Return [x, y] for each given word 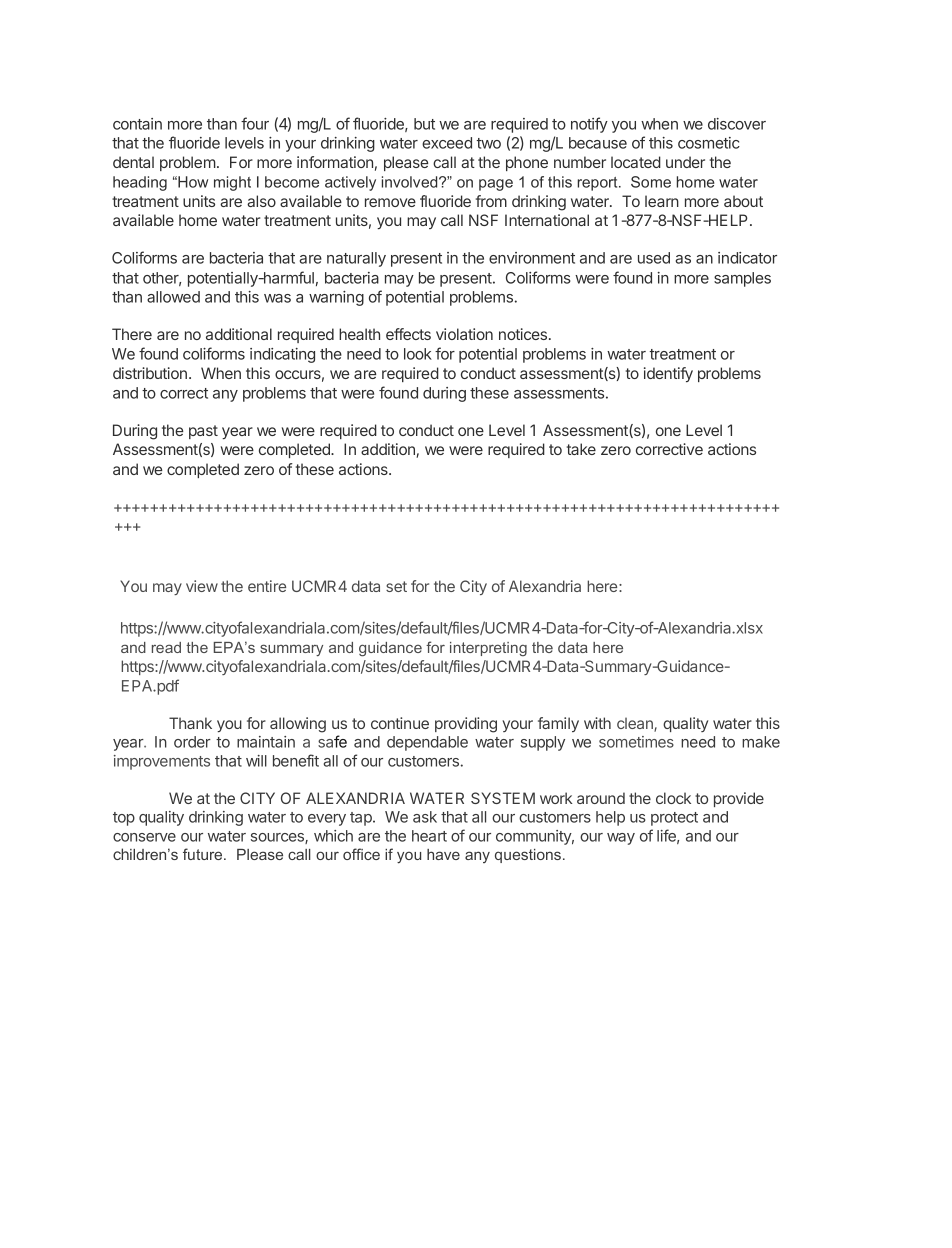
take [581, 449]
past [203, 432]
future [204, 854]
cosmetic [709, 143]
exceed [447, 143]
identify [668, 374]
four [255, 123]
